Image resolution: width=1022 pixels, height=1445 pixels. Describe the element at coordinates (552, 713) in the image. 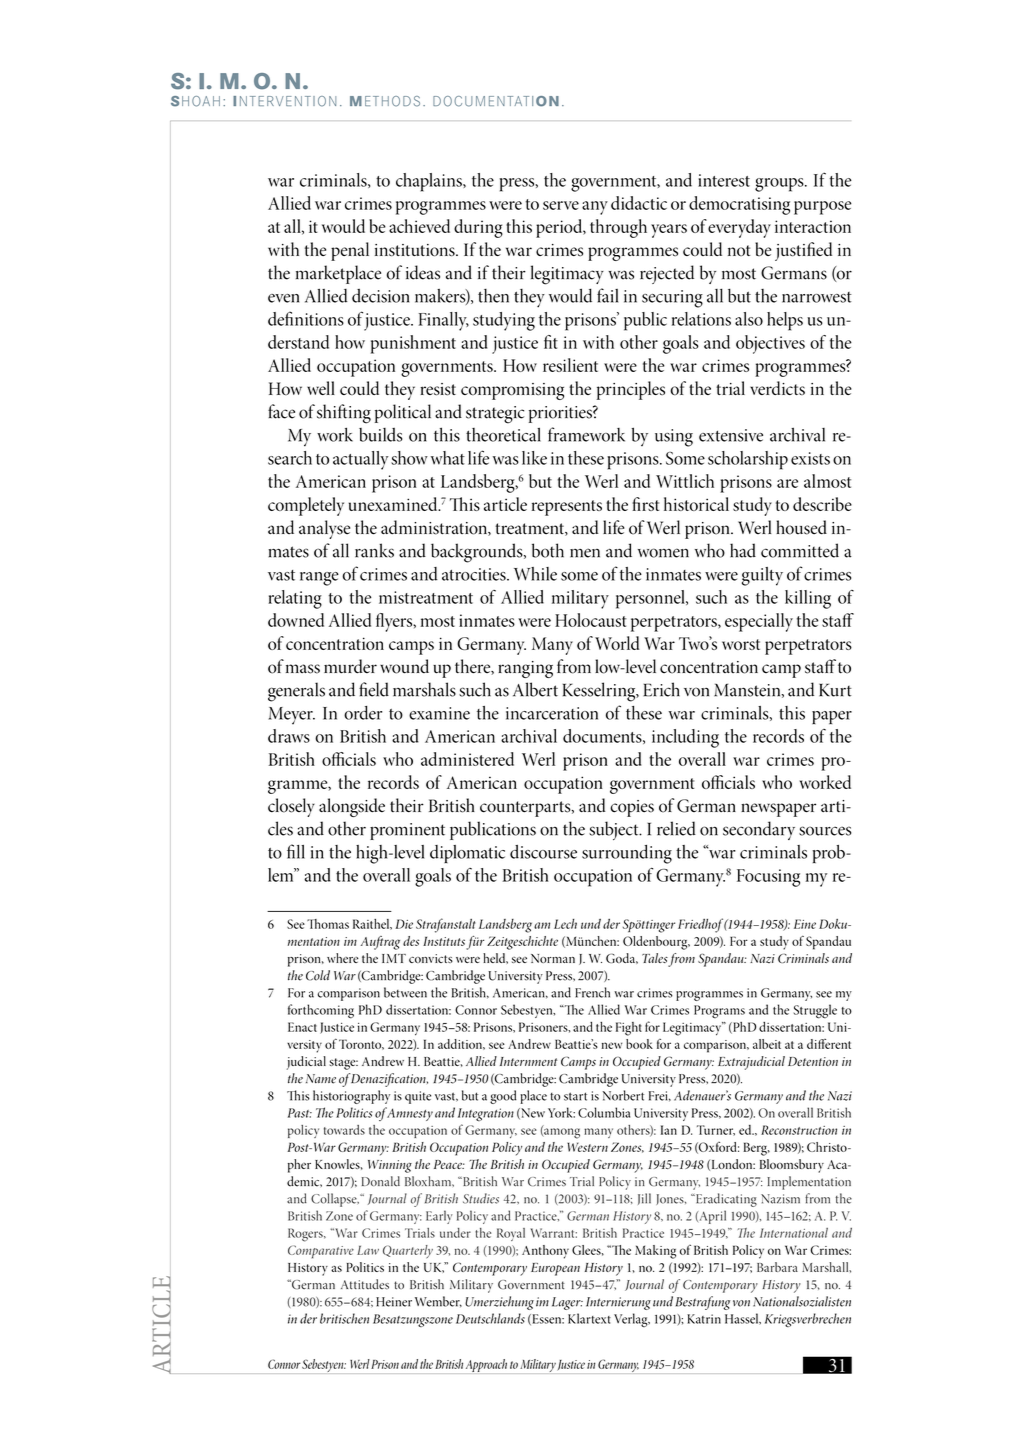

I see `incarceration` at that location.
